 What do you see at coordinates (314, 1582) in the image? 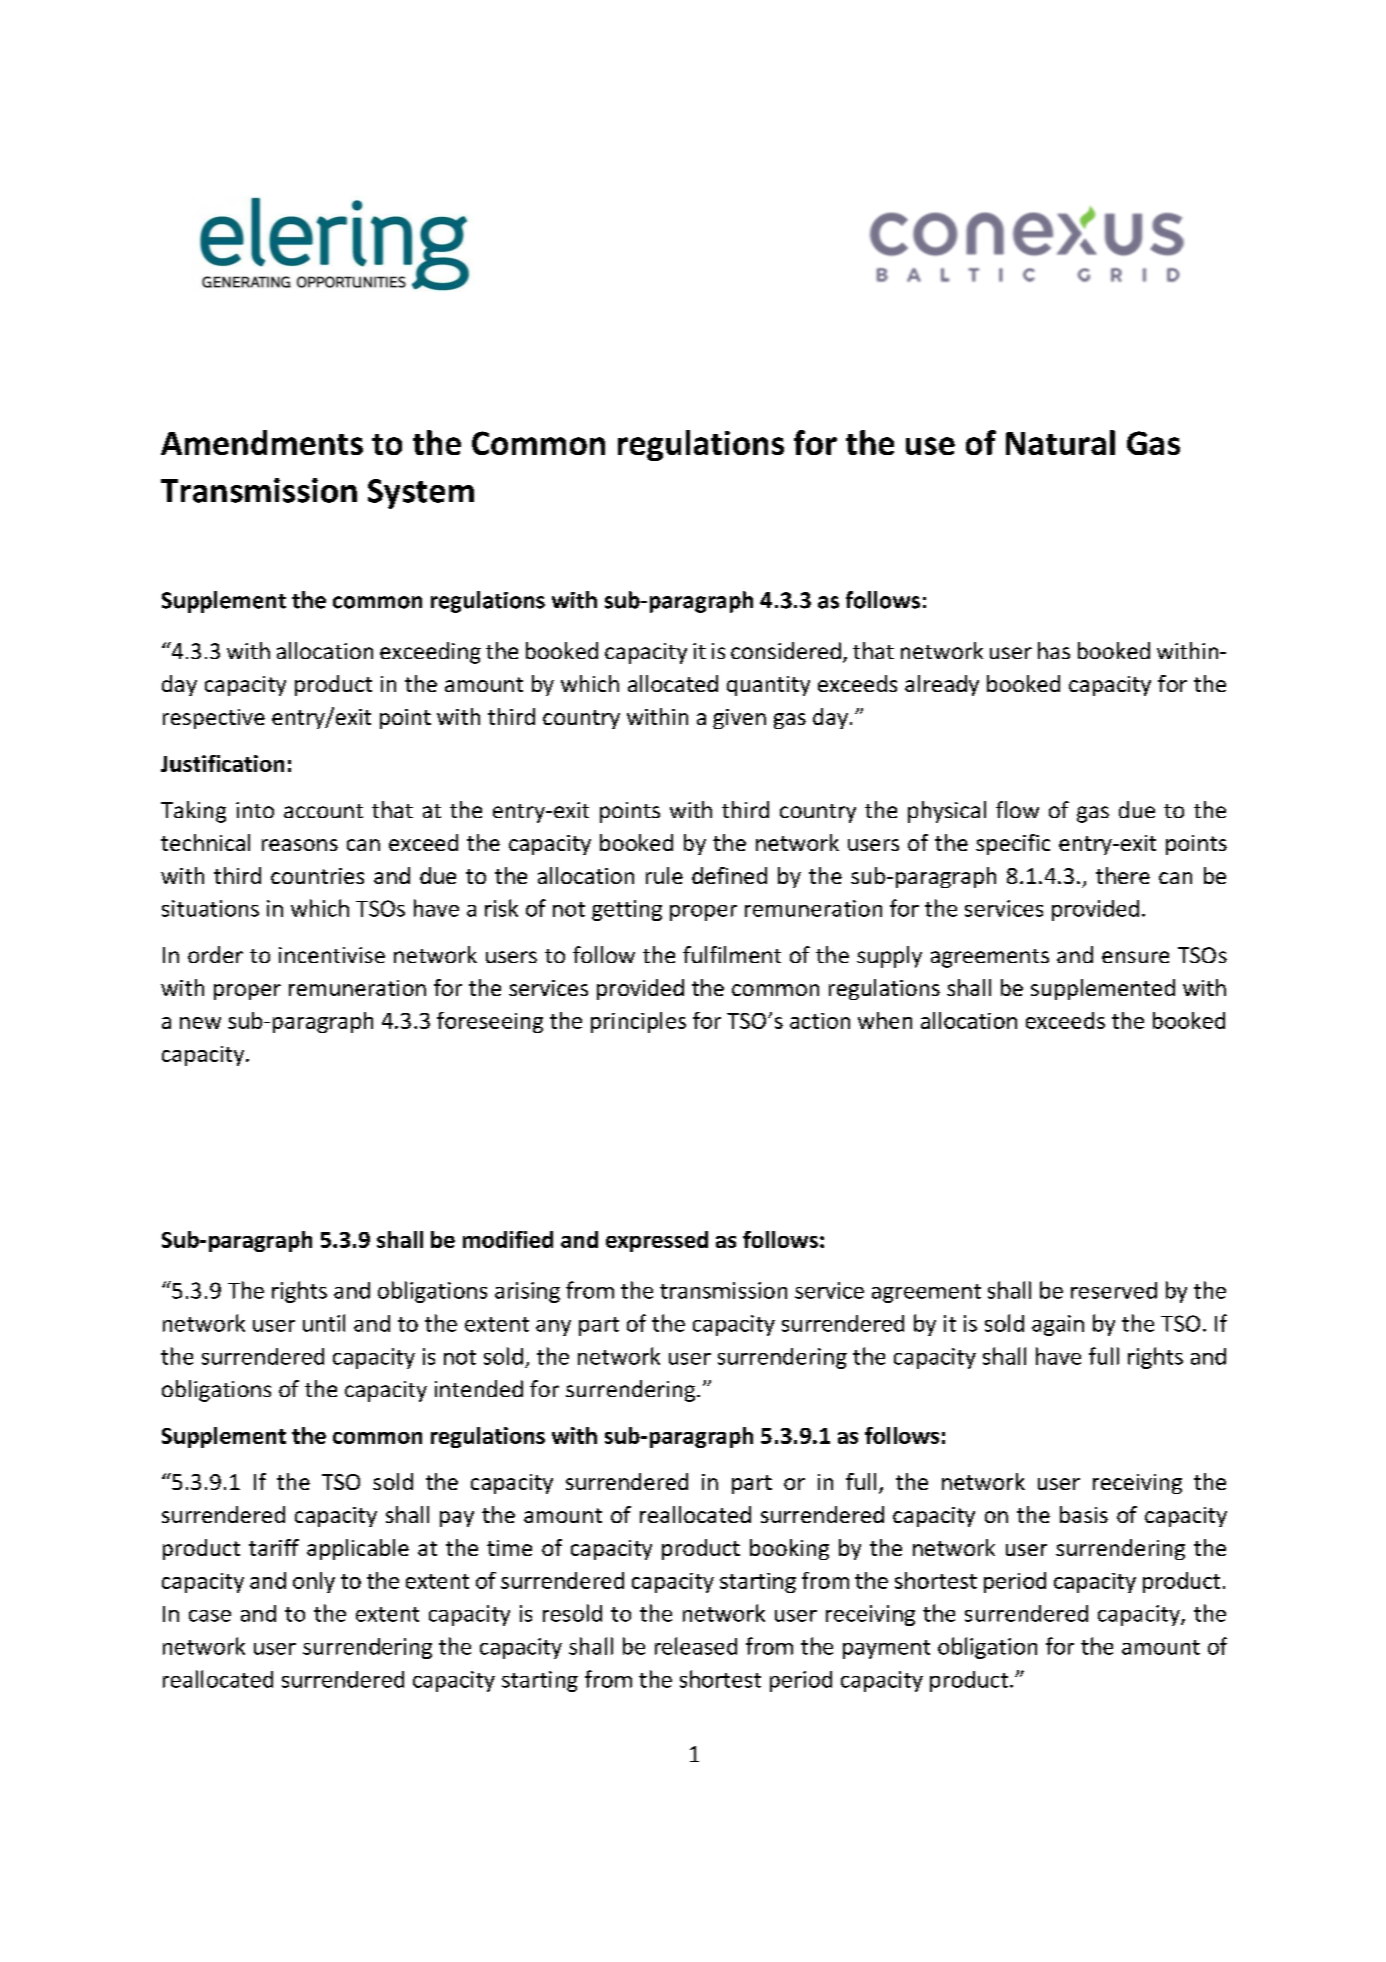
I see `only` at bounding box center [314, 1582].
